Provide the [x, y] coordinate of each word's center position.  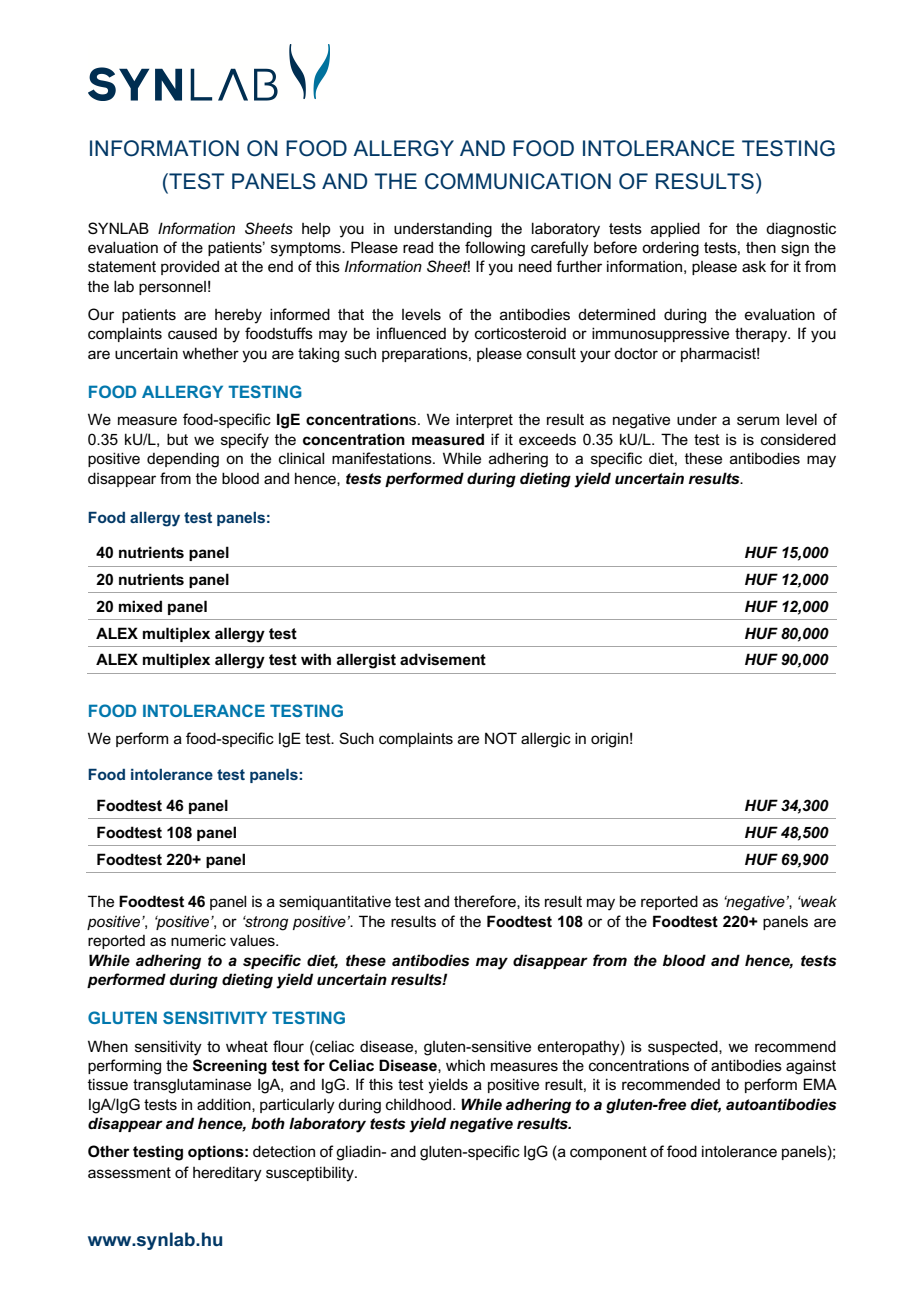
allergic [546, 740]
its [532, 901]
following [495, 249]
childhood [418, 1104]
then [761, 247]
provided [190, 267]
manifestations [383, 458]
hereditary [227, 1174]
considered [798, 439]
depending [183, 460]
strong [265, 923]
